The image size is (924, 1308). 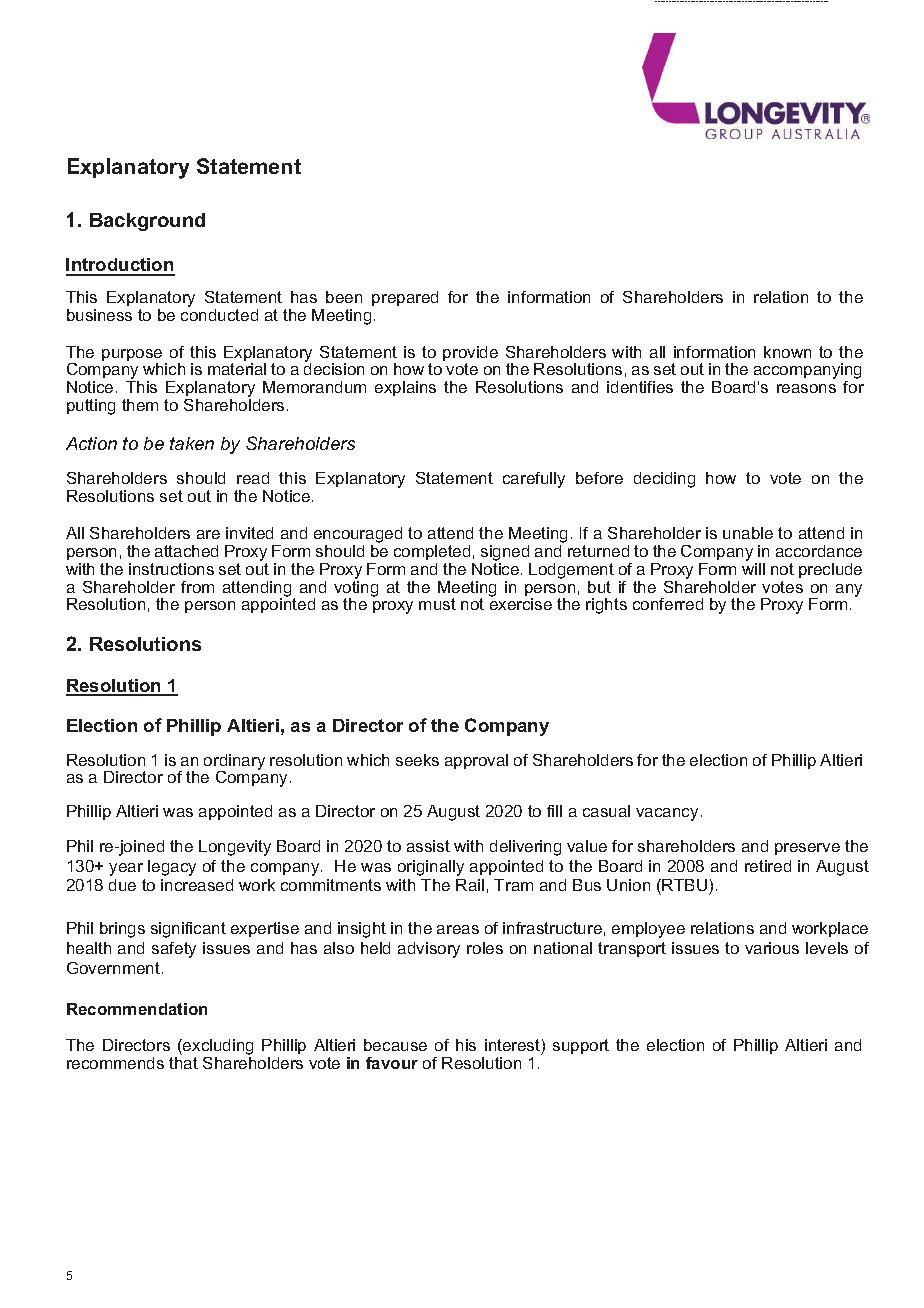 What do you see at coordinates (787, 352) in the document?
I see `known` at bounding box center [787, 352].
